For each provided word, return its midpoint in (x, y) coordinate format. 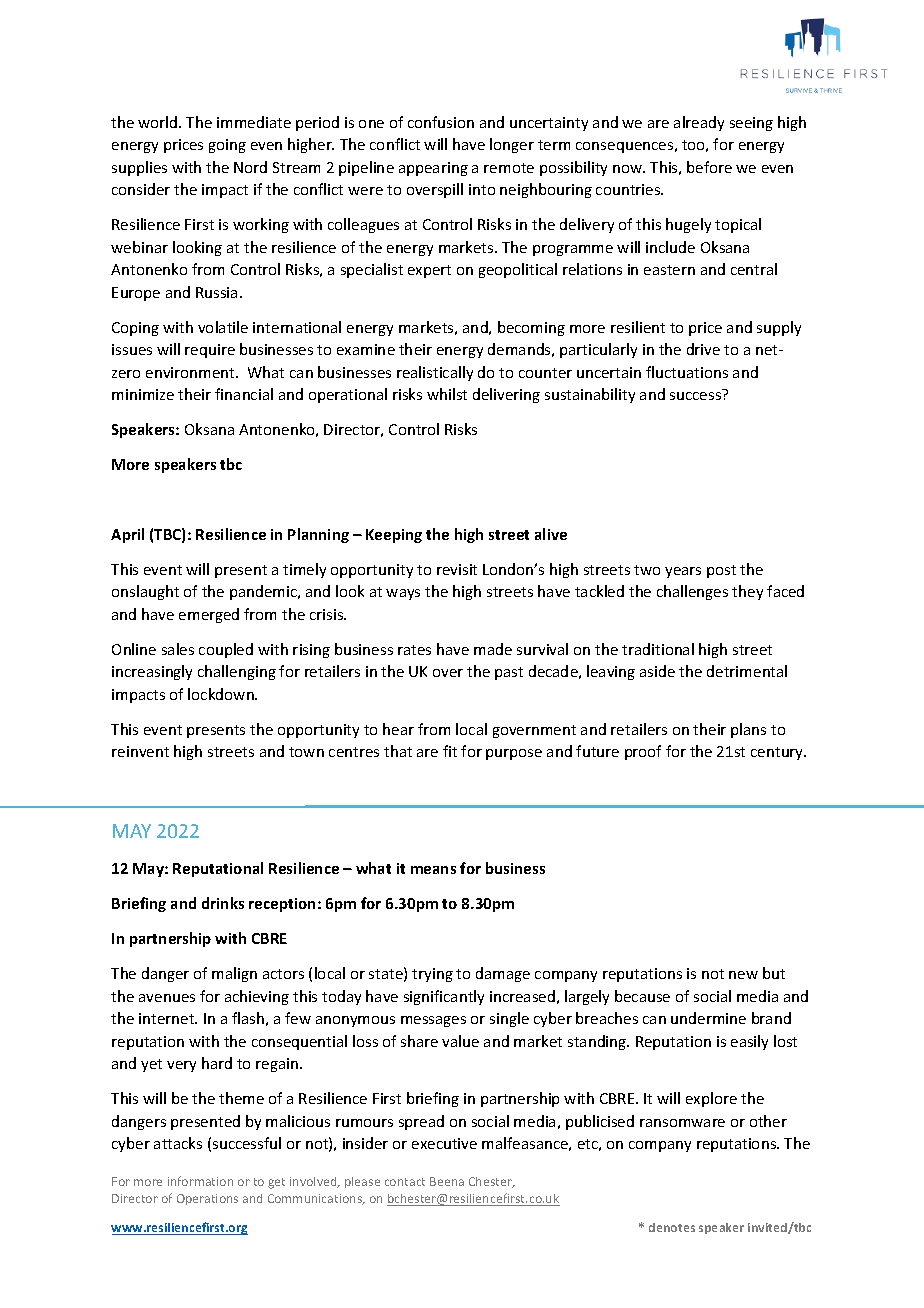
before (709, 167)
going (227, 146)
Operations (207, 1199)
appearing (433, 169)
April (127, 535)
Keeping (394, 536)
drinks (223, 903)
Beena (447, 1181)
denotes (672, 1227)
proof (643, 752)
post (721, 571)
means (433, 870)
